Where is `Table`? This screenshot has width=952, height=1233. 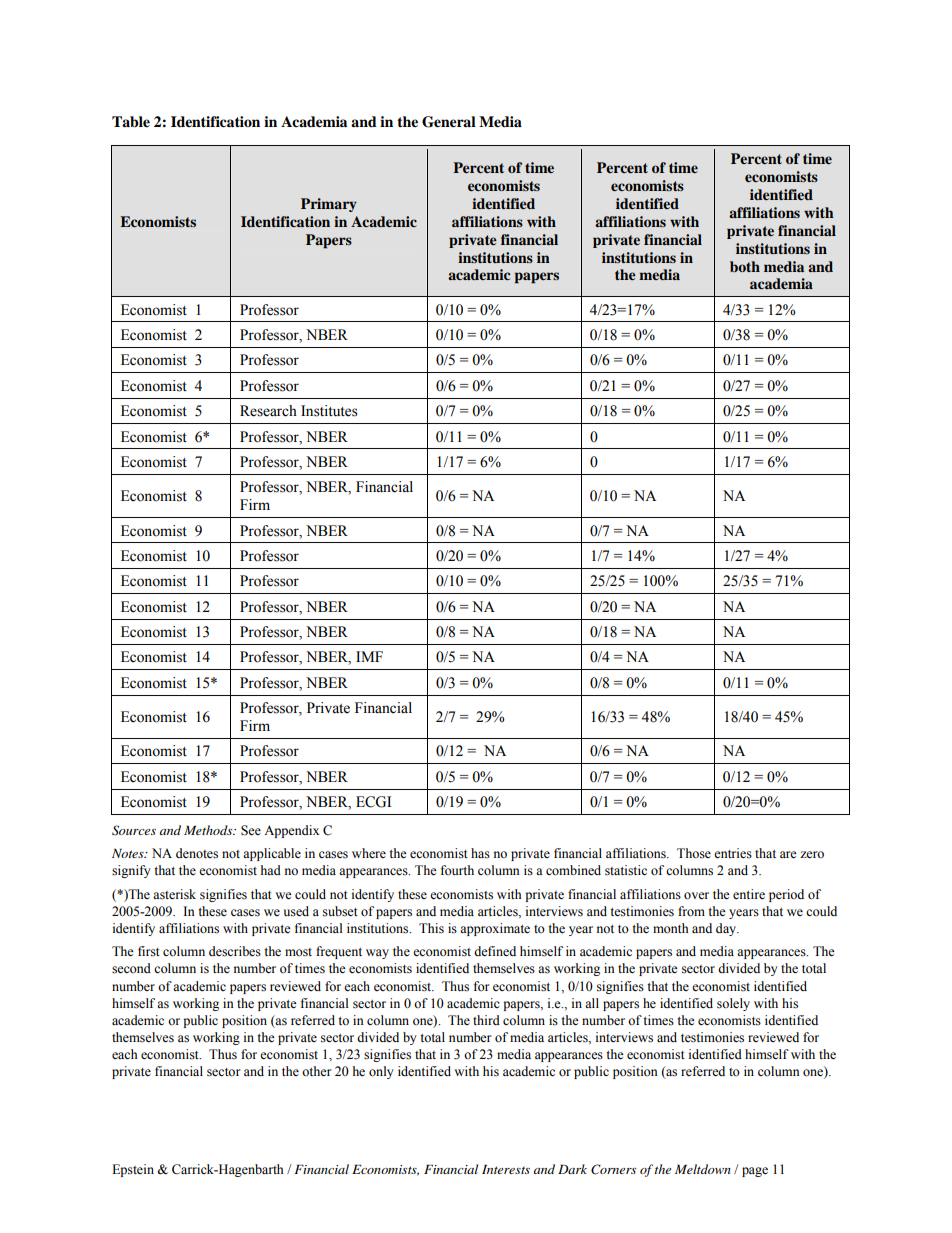
Table is located at coordinates (131, 122).
